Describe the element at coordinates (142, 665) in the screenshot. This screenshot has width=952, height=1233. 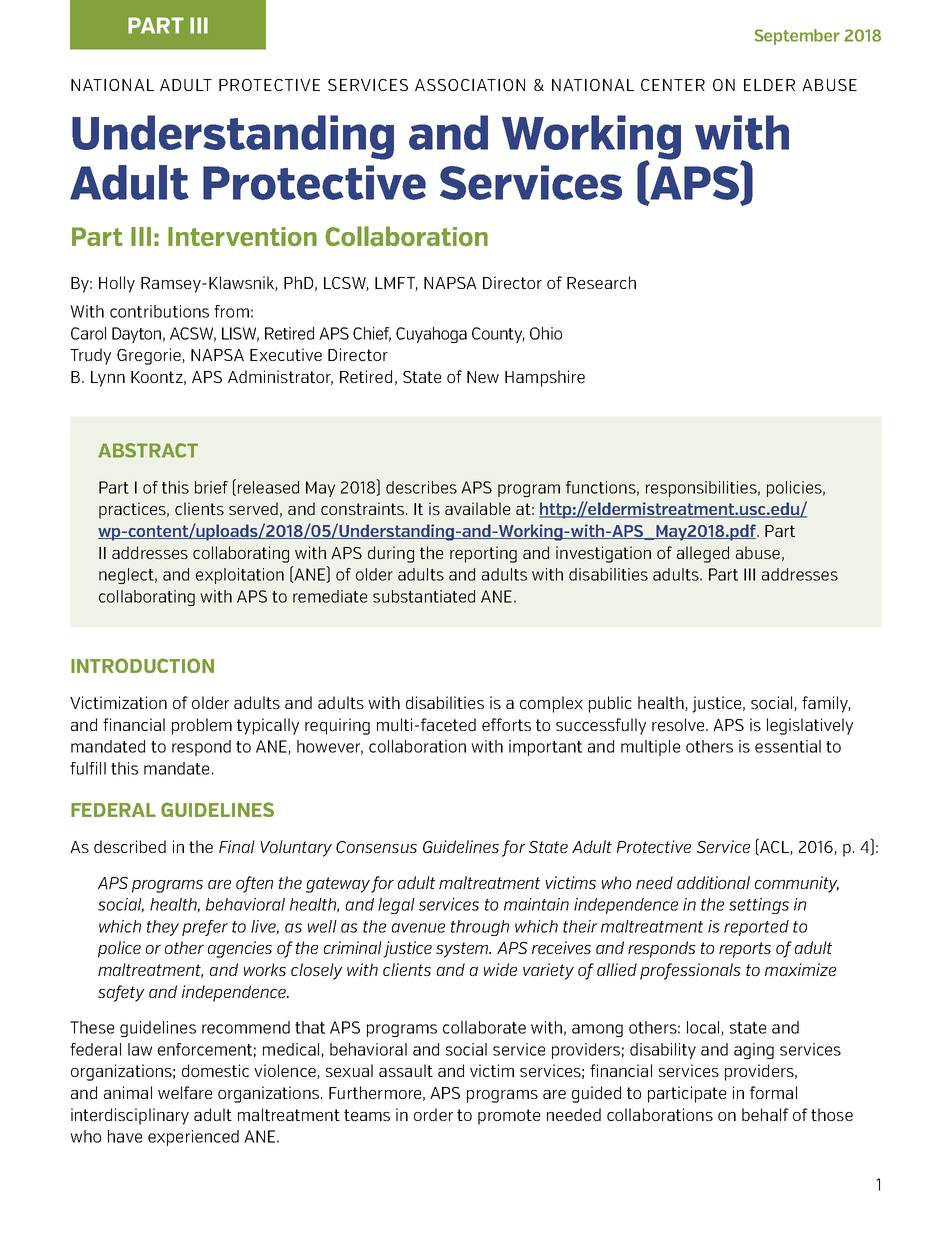
I see `INTRODUCTION` at that location.
